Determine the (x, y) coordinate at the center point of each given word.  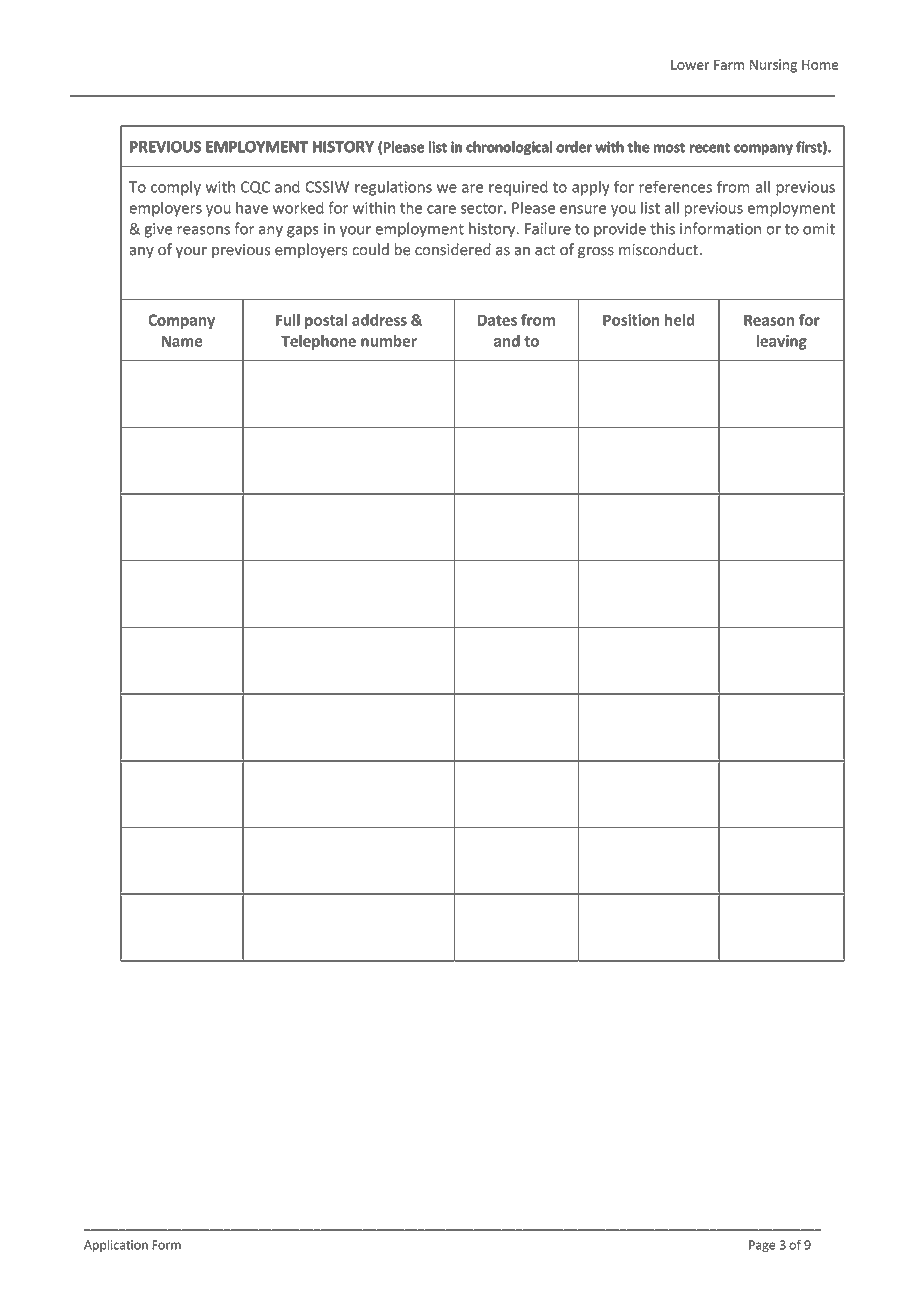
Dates (497, 320)
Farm (729, 64)
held (680, 320)
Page (762, 1246)
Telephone (318, 342)
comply (176, 188)
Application (116, 1245)
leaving (782, 342)
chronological (509, 148)
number (389, 340)
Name (181, 341)
